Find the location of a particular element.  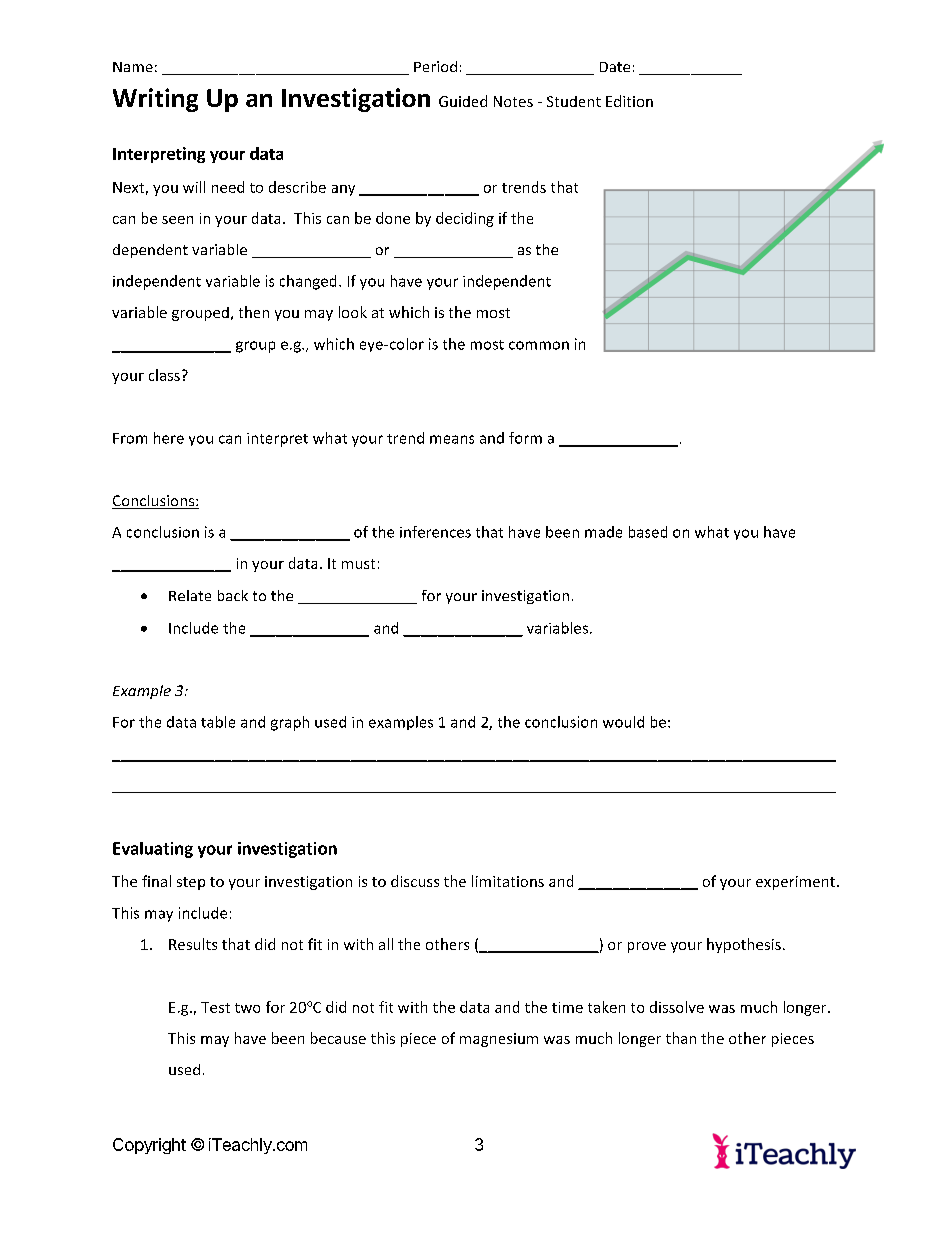

table is located at coordinates (218, 722).
